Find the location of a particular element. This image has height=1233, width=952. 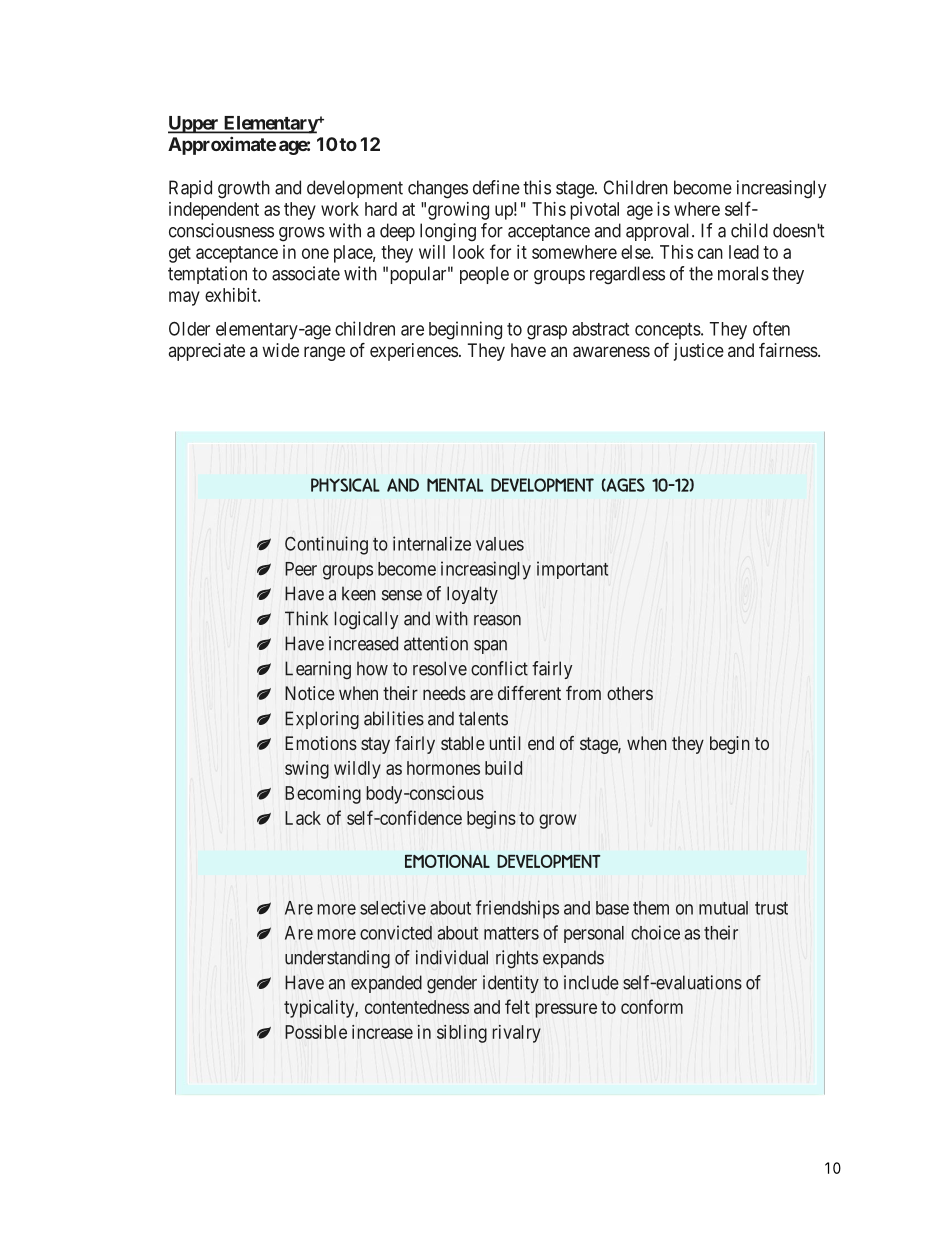

justice is located at coordinates (699, 352).
